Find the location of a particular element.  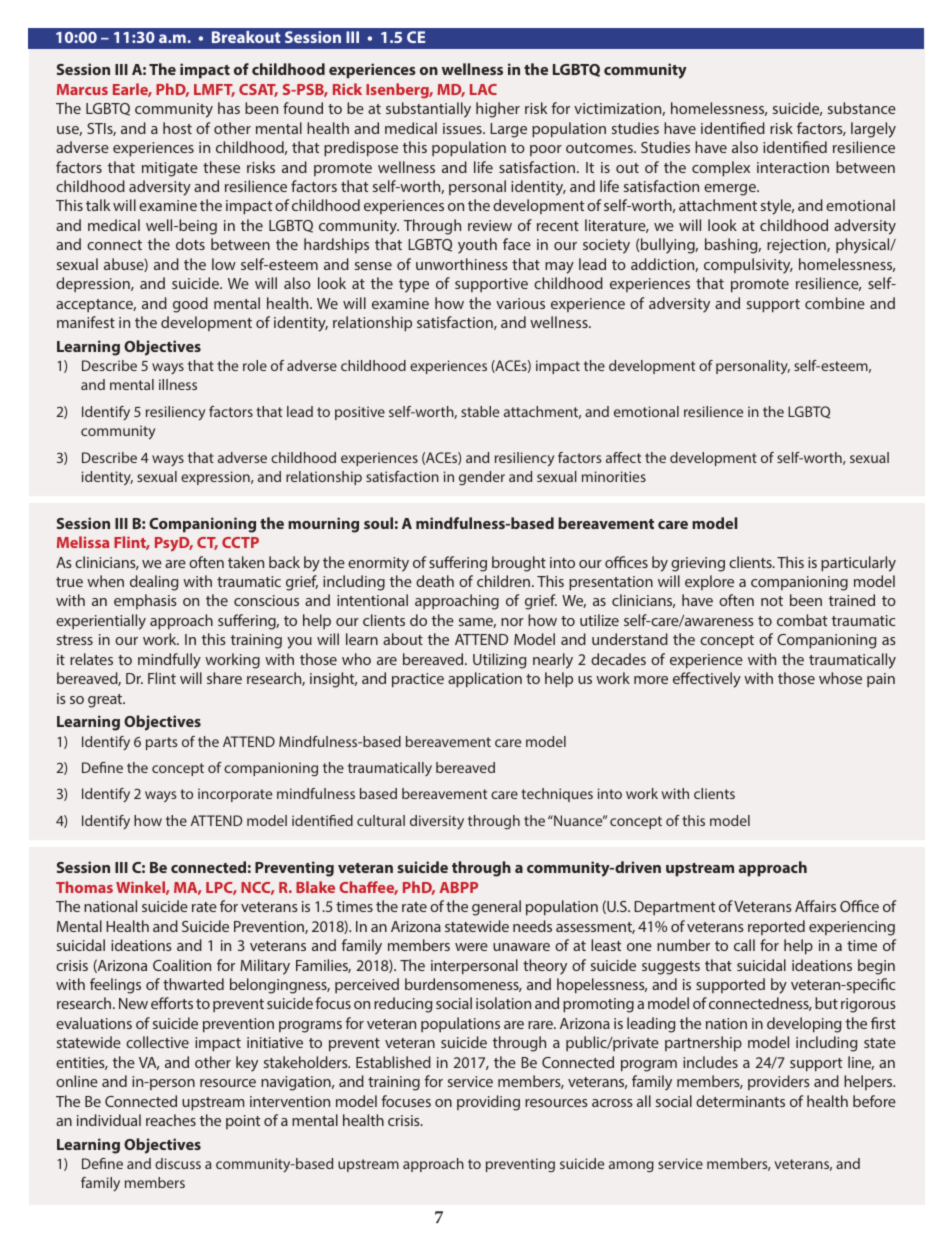

host is located at coordinates (177, 128).
